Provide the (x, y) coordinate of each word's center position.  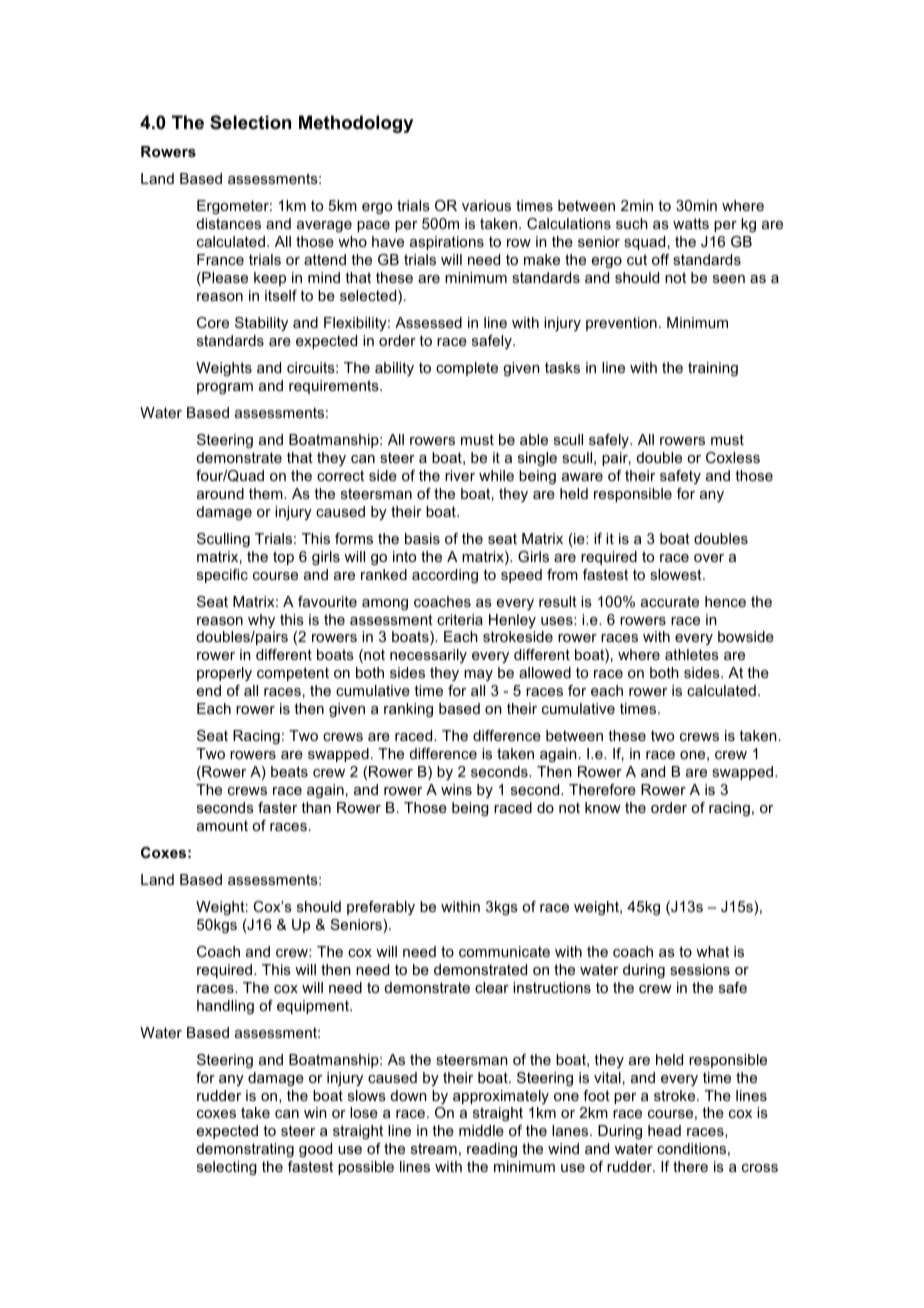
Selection (250, 122)
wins (456, 789)
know (603, 807)
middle (481, 1130)
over (709, 558)
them (267, 493)
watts (691, 223)
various (486, 205)
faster (277, 807)
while (496, 475)
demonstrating (245, 1150)
